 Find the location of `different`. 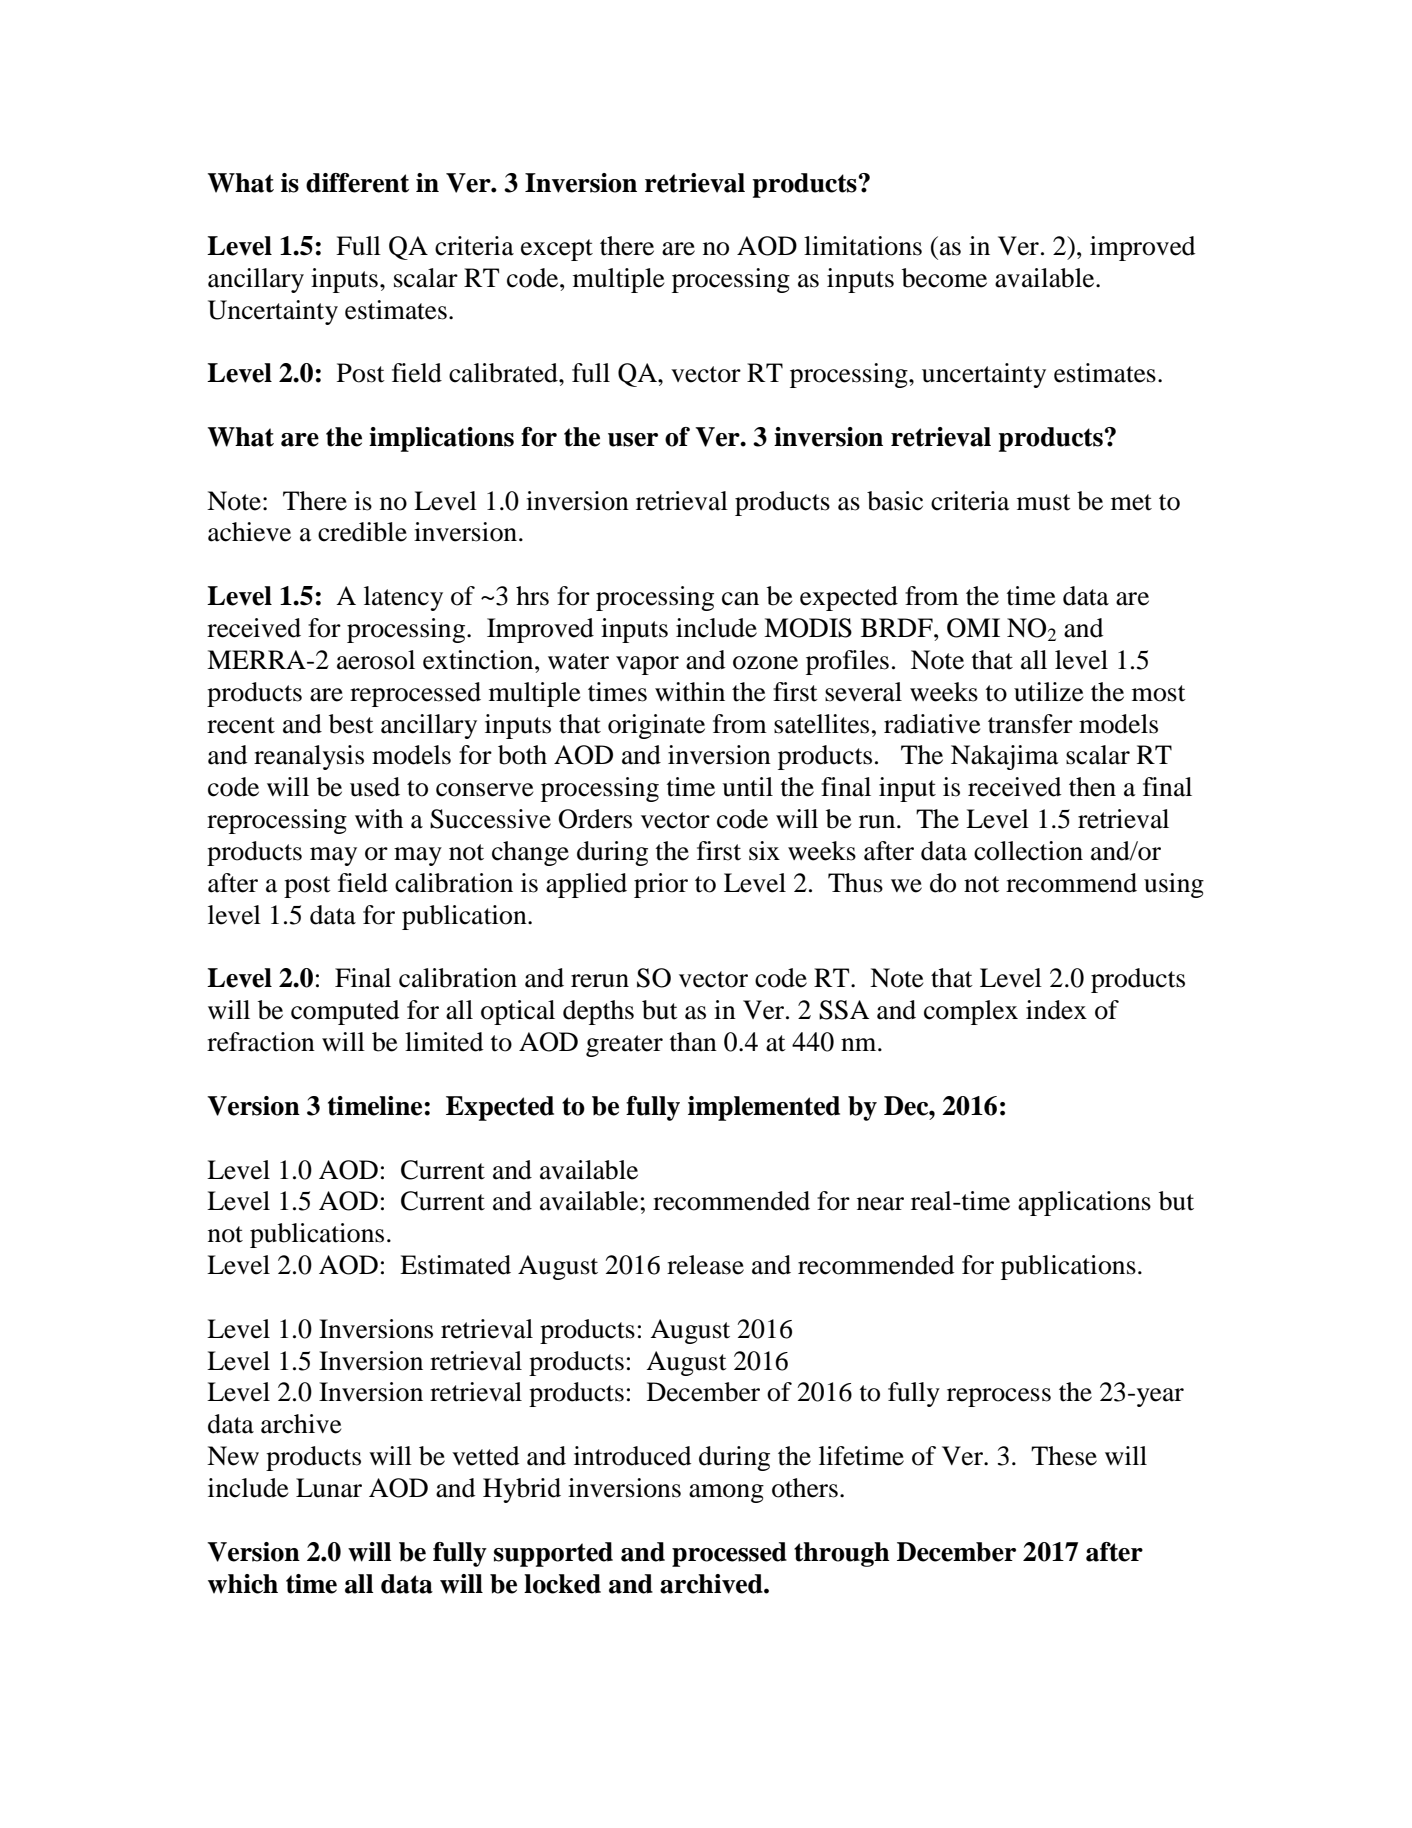

different is located at coordinates (357, 183).
